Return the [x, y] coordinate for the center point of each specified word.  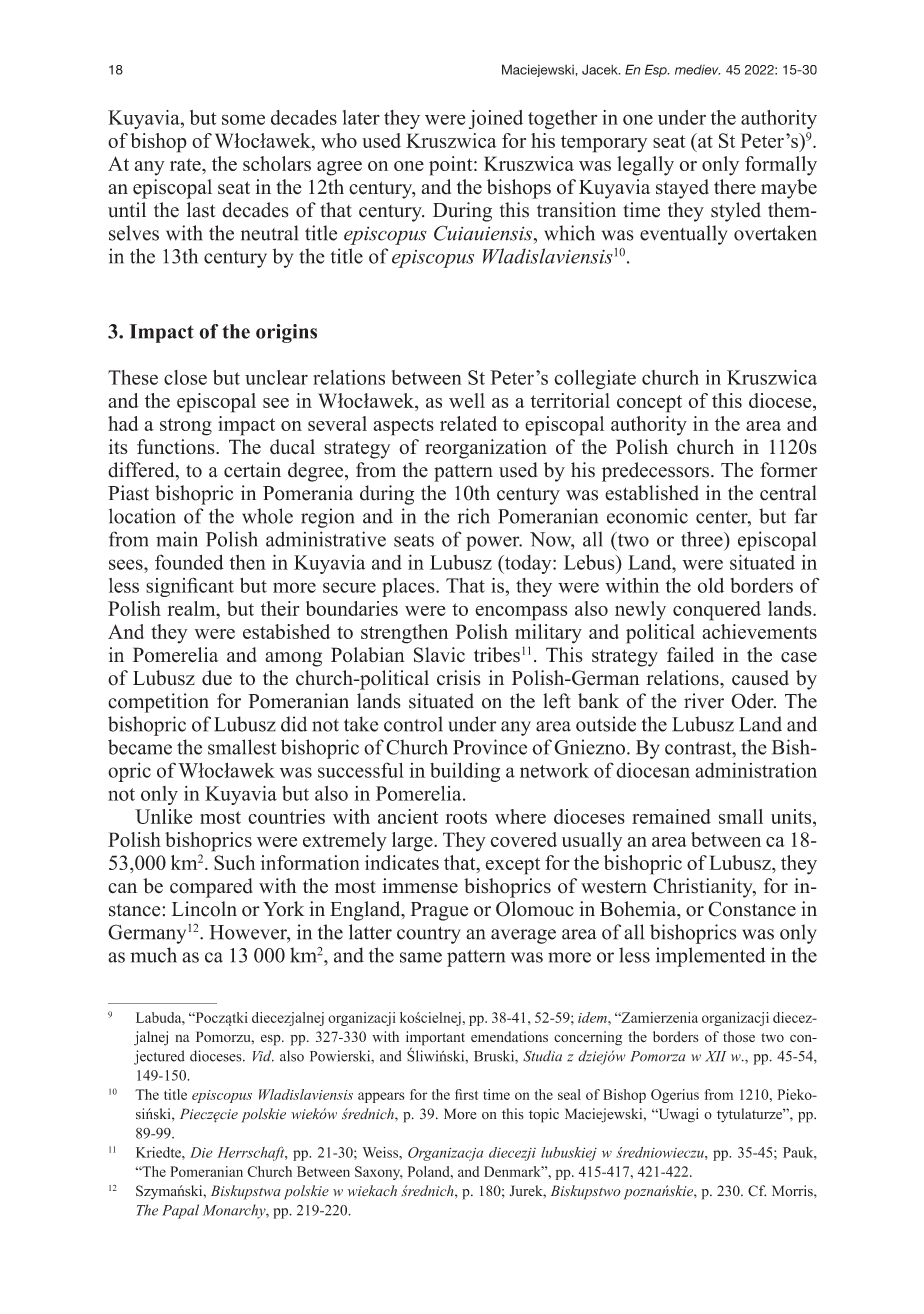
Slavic [439, 655]
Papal [180, 1211]
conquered [717, 611]
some [243, 119]
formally [781, 166]
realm [192, 608]
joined [496, 119]
